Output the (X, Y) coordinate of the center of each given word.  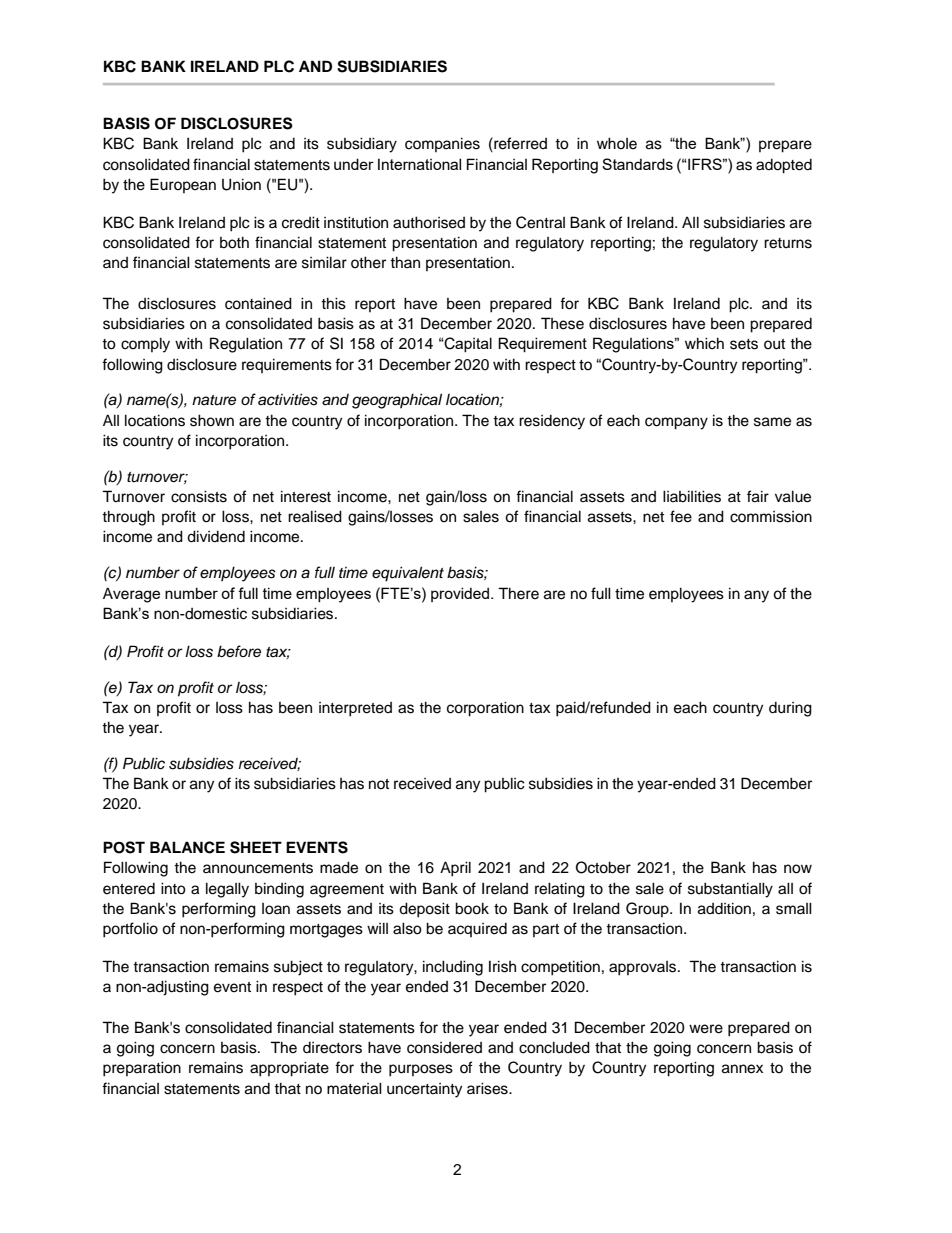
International (419, 164)
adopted (784, 166)
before (239, 651)
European (183, 185)
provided (461, 594)
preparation (142, 1069)
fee (681, 516)
